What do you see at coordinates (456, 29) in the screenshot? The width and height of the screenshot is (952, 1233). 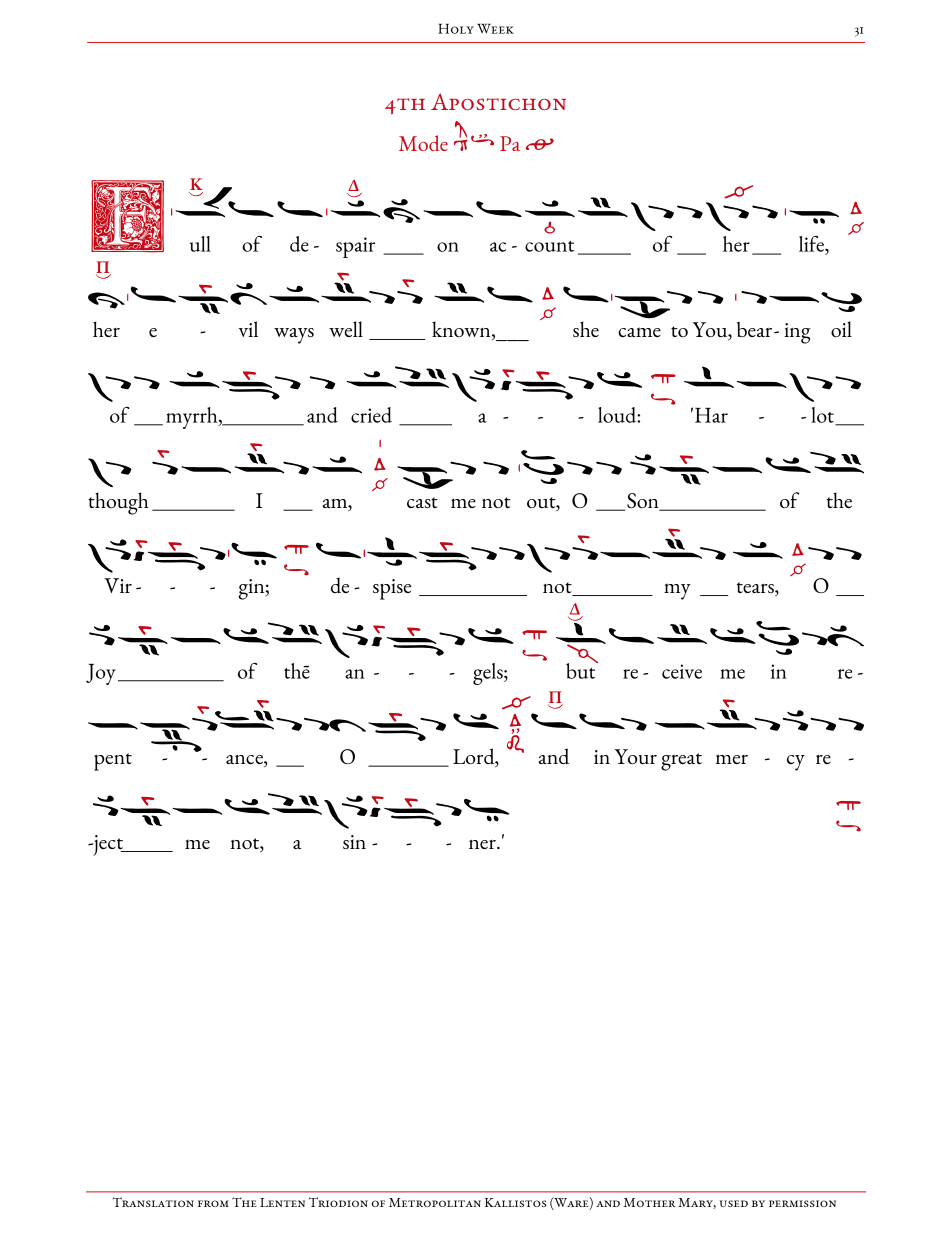 I see `Holy` at bounding box center [456, 29].
